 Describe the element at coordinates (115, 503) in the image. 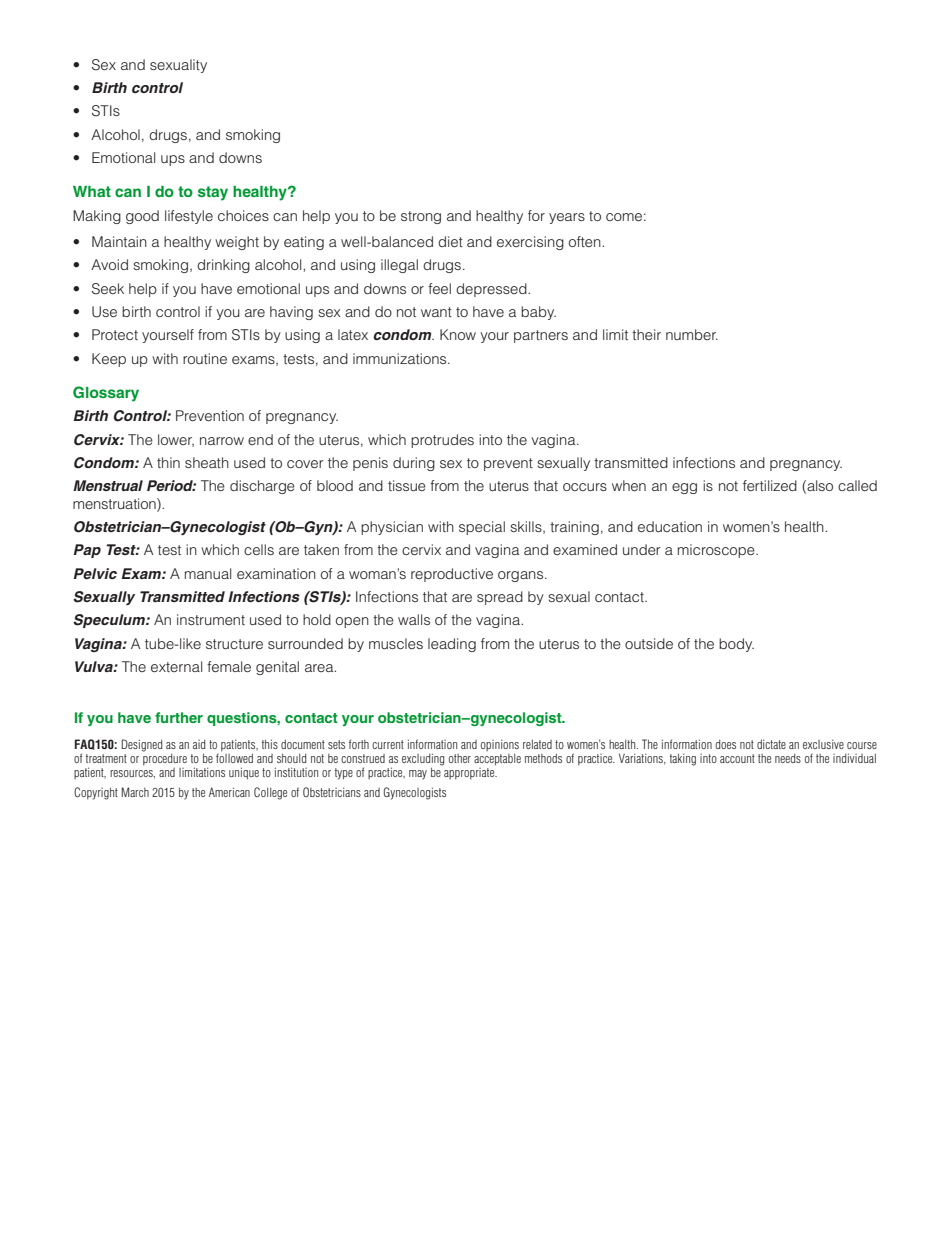

I see `menstruation` at that location.
